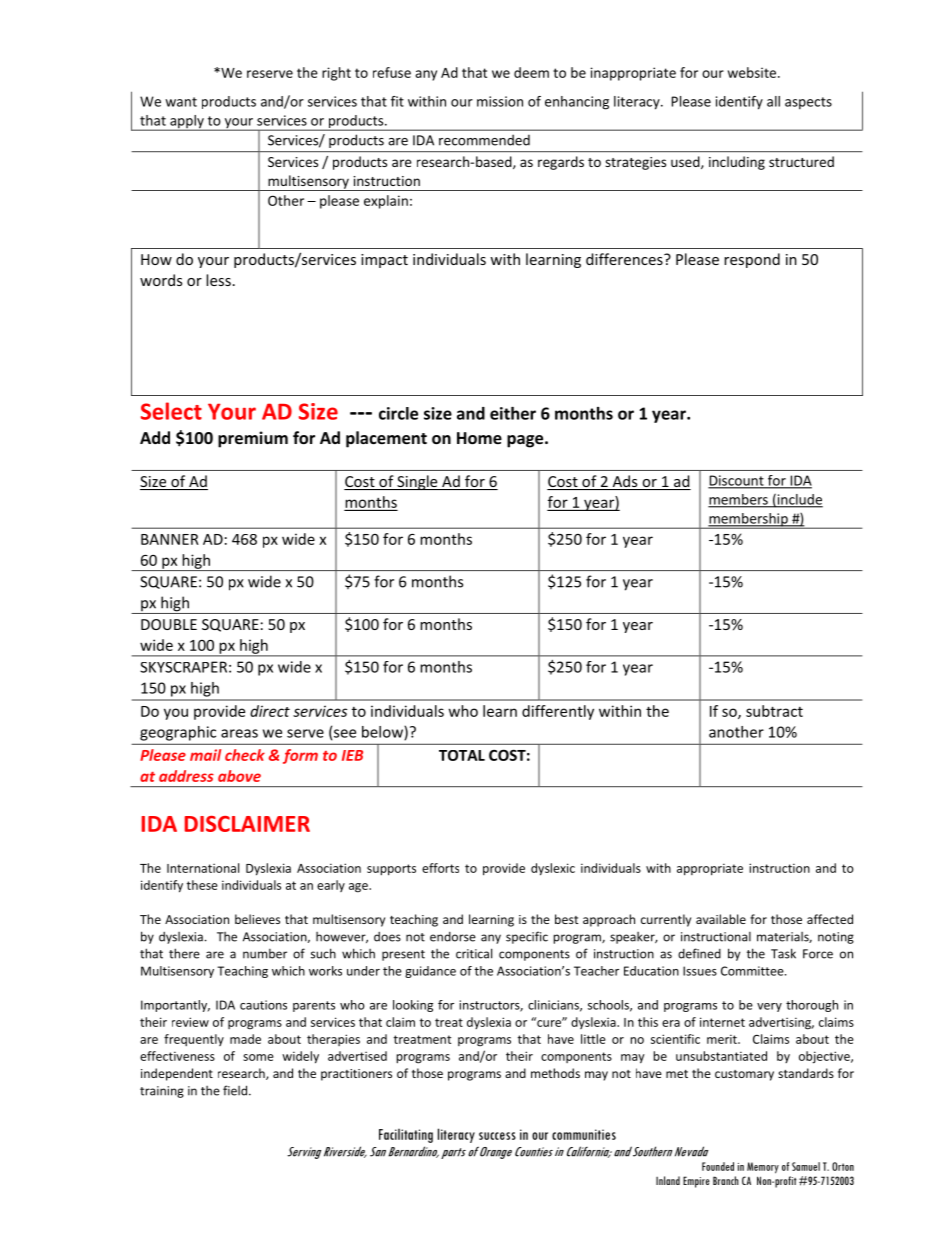  What do you see at coordinates (773, 101) in the screenshot?
I see `all` at bounding box center [773, 101].
